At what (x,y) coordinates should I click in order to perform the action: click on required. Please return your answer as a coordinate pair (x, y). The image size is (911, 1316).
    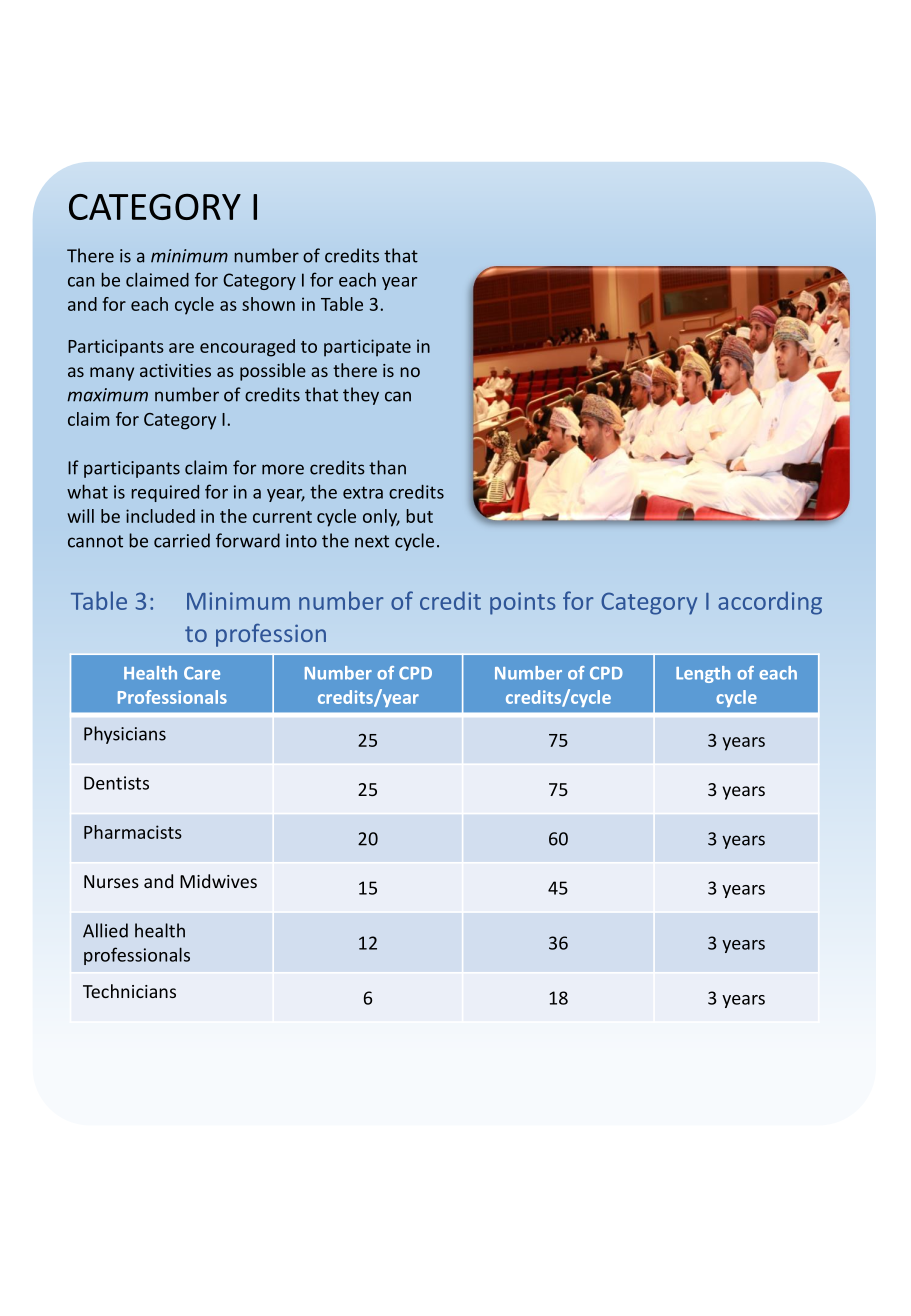
    Looking at the image, I should click on (165, 493).
